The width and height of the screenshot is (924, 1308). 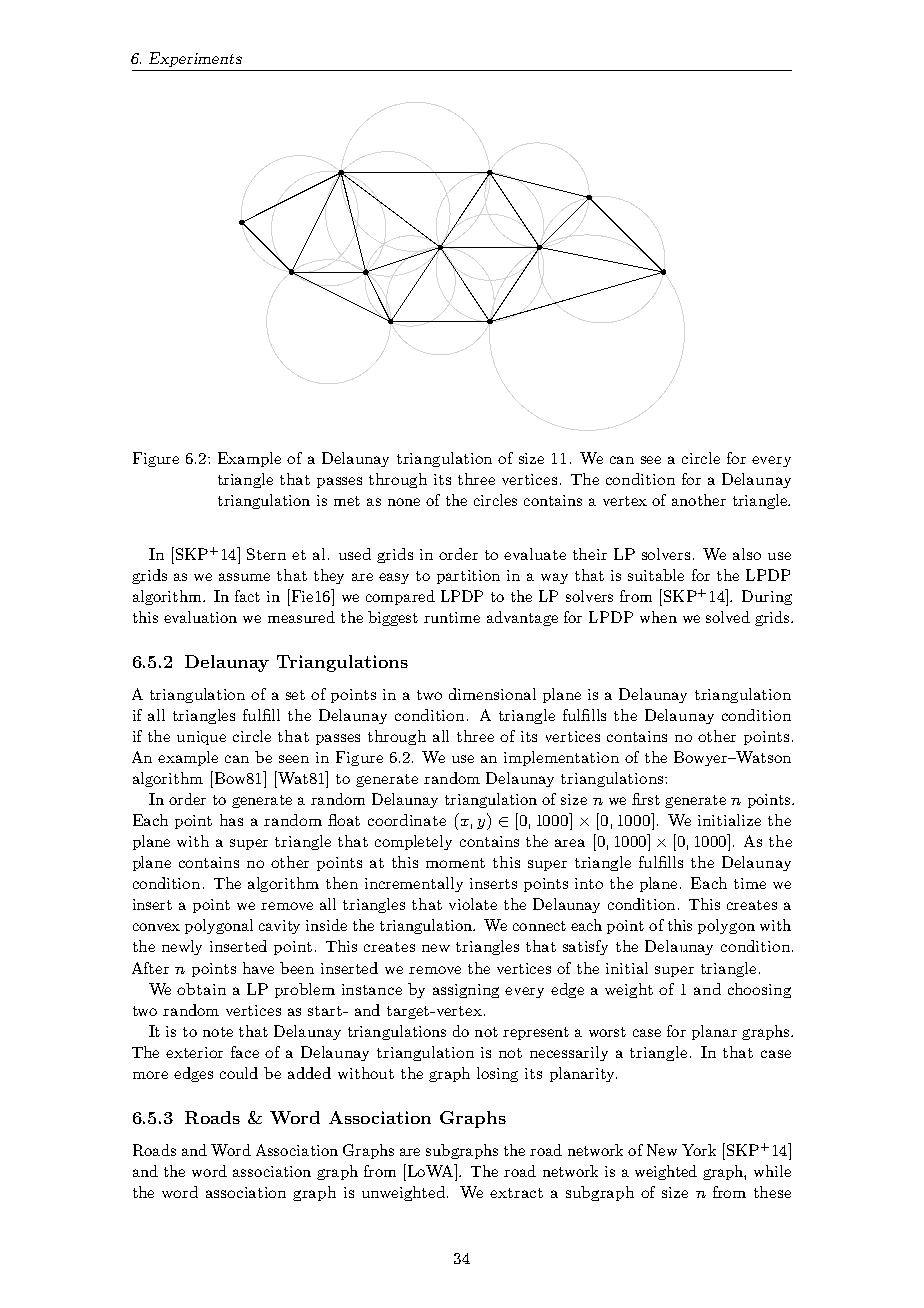 I want to click on none, so click(x=404, y=502).
